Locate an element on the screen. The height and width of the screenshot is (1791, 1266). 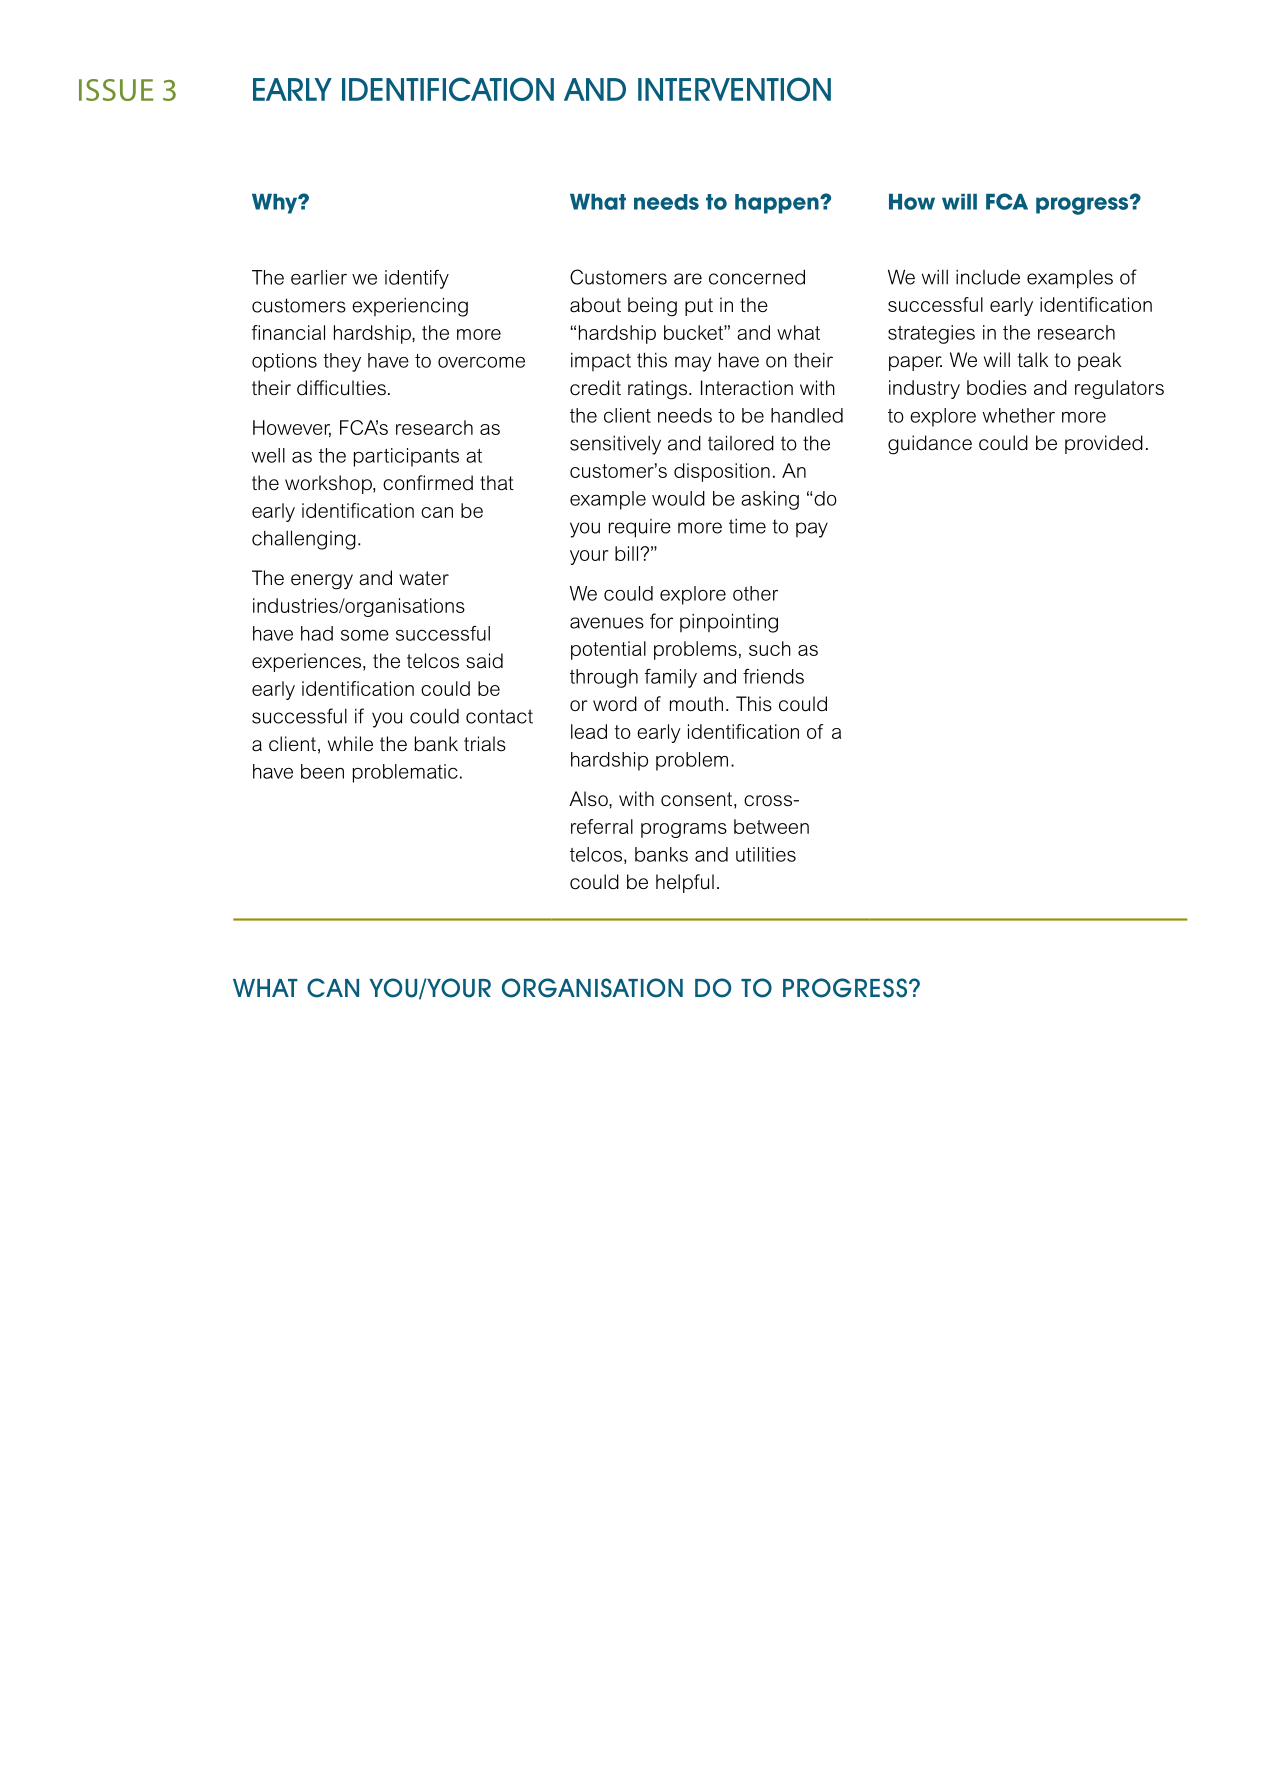
been is located at coordinates (322, 771).
